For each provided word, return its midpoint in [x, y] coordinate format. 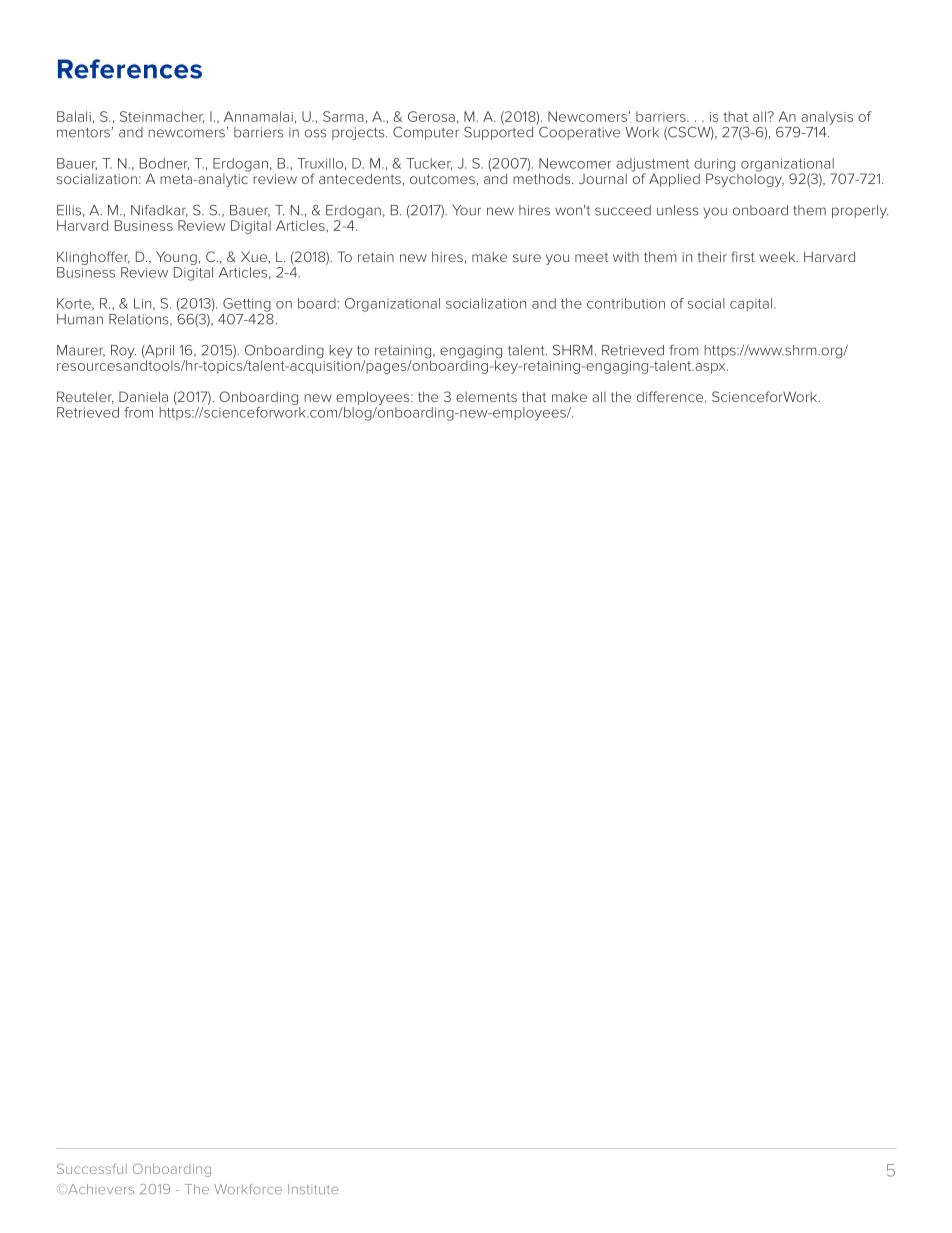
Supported [498, 132]
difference [671, 396]
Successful [92, 1168]
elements [486, 397]
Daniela [143, 396]
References [130, 69]
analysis [827, 118]
